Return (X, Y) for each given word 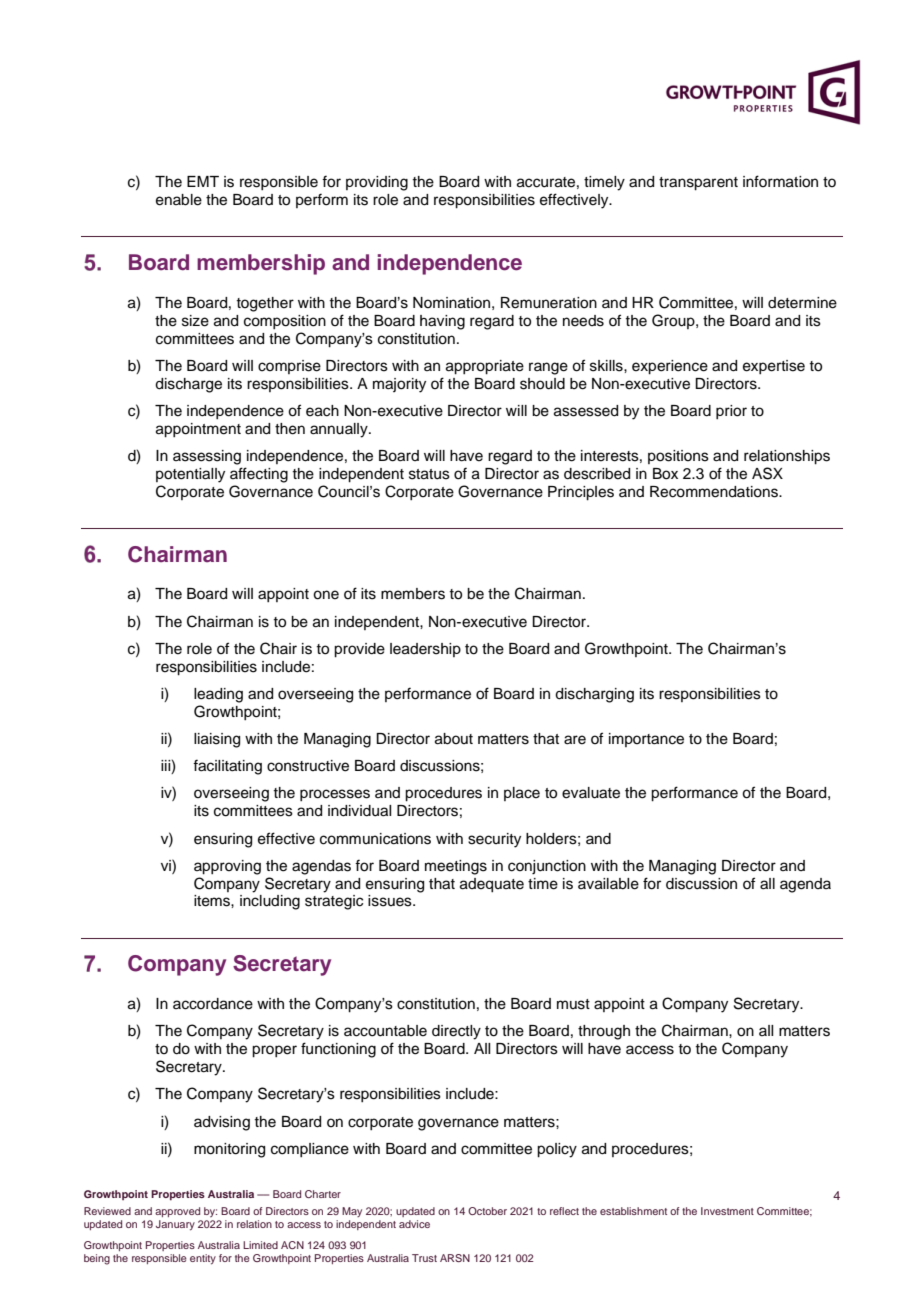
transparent (698, 184)
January (175, 1225)
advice (414, 1224)
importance (646, 740)
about (454, 739)
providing (377, 183)
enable (179, 200)
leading (218, 695)
